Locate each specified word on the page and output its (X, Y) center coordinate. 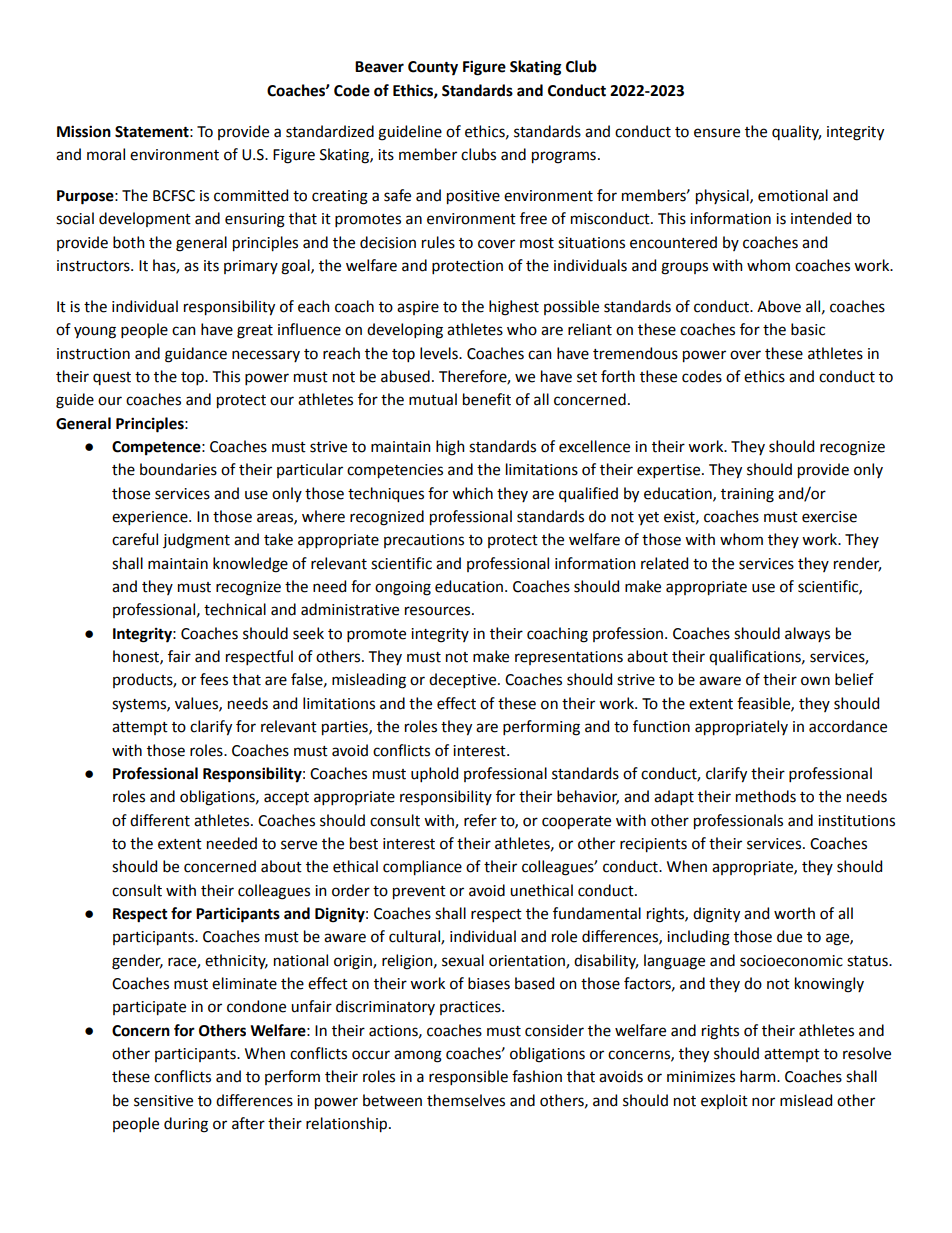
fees (214, 679)
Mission (84, 131)
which (472, 493)
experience (151, 518)
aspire (418, 308)
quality (796, 132)
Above (779, 306)
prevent (419, 893)
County (433, 68)
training (747, 495)
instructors (94, 266)
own (815, 681)
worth (794, 913)
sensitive (163, 1101)
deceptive (464, 680)
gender (137, 962)
